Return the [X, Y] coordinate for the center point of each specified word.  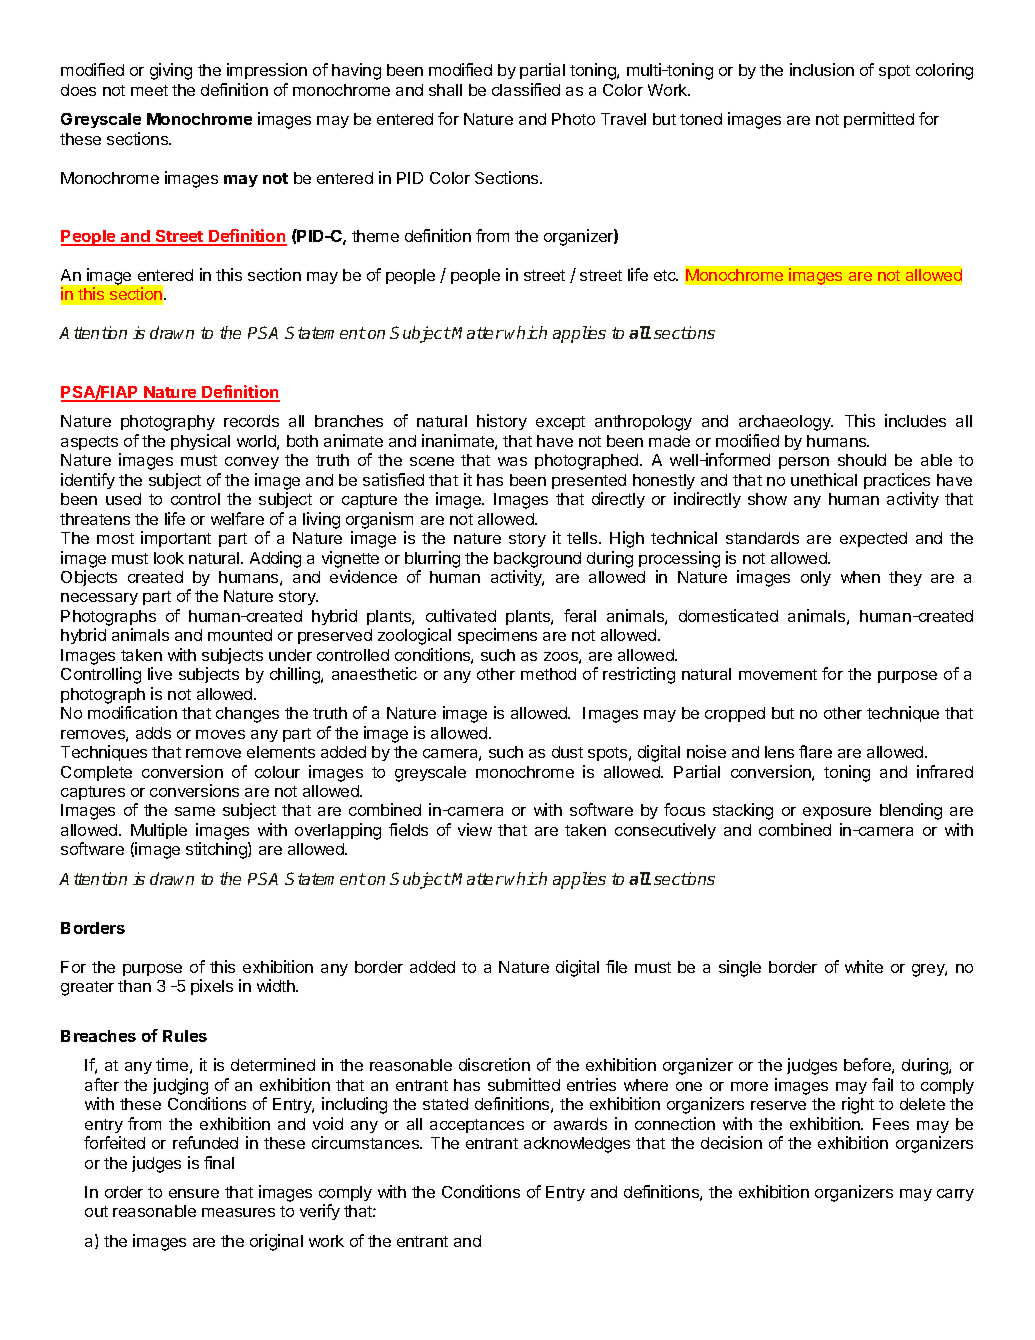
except [560, 423]
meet [149, 90]
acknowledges [577, 1145]
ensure [194, 1193]
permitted [879, 120]
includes [915, 420]
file [616, 966]
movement [778, 674]
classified [526, 89]
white [864, 966]
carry [955, 1195]
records [251, 421]
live [160, 673]
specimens [497, 636]
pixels [212, 987]
